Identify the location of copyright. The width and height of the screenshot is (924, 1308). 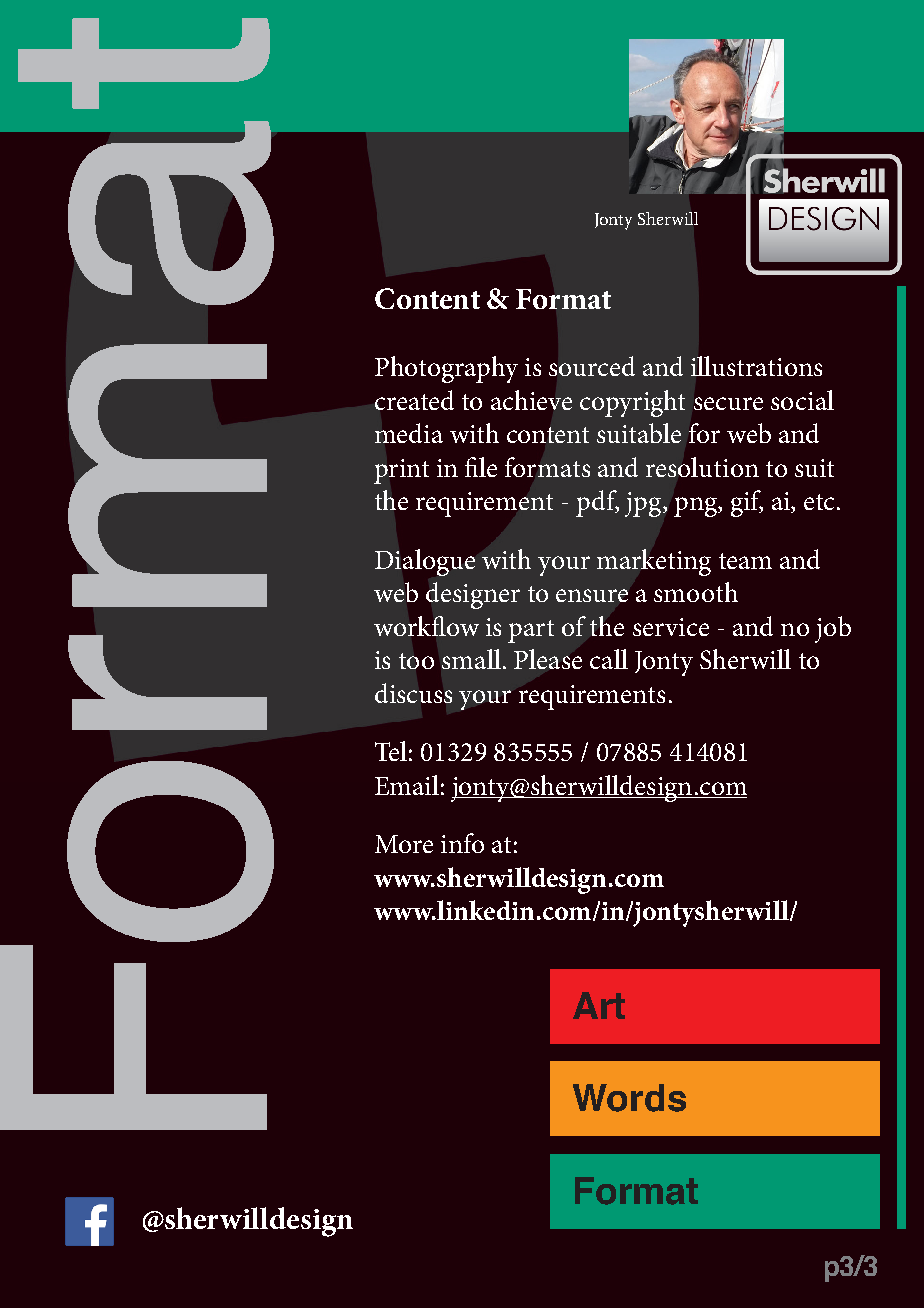
(632, 403).
